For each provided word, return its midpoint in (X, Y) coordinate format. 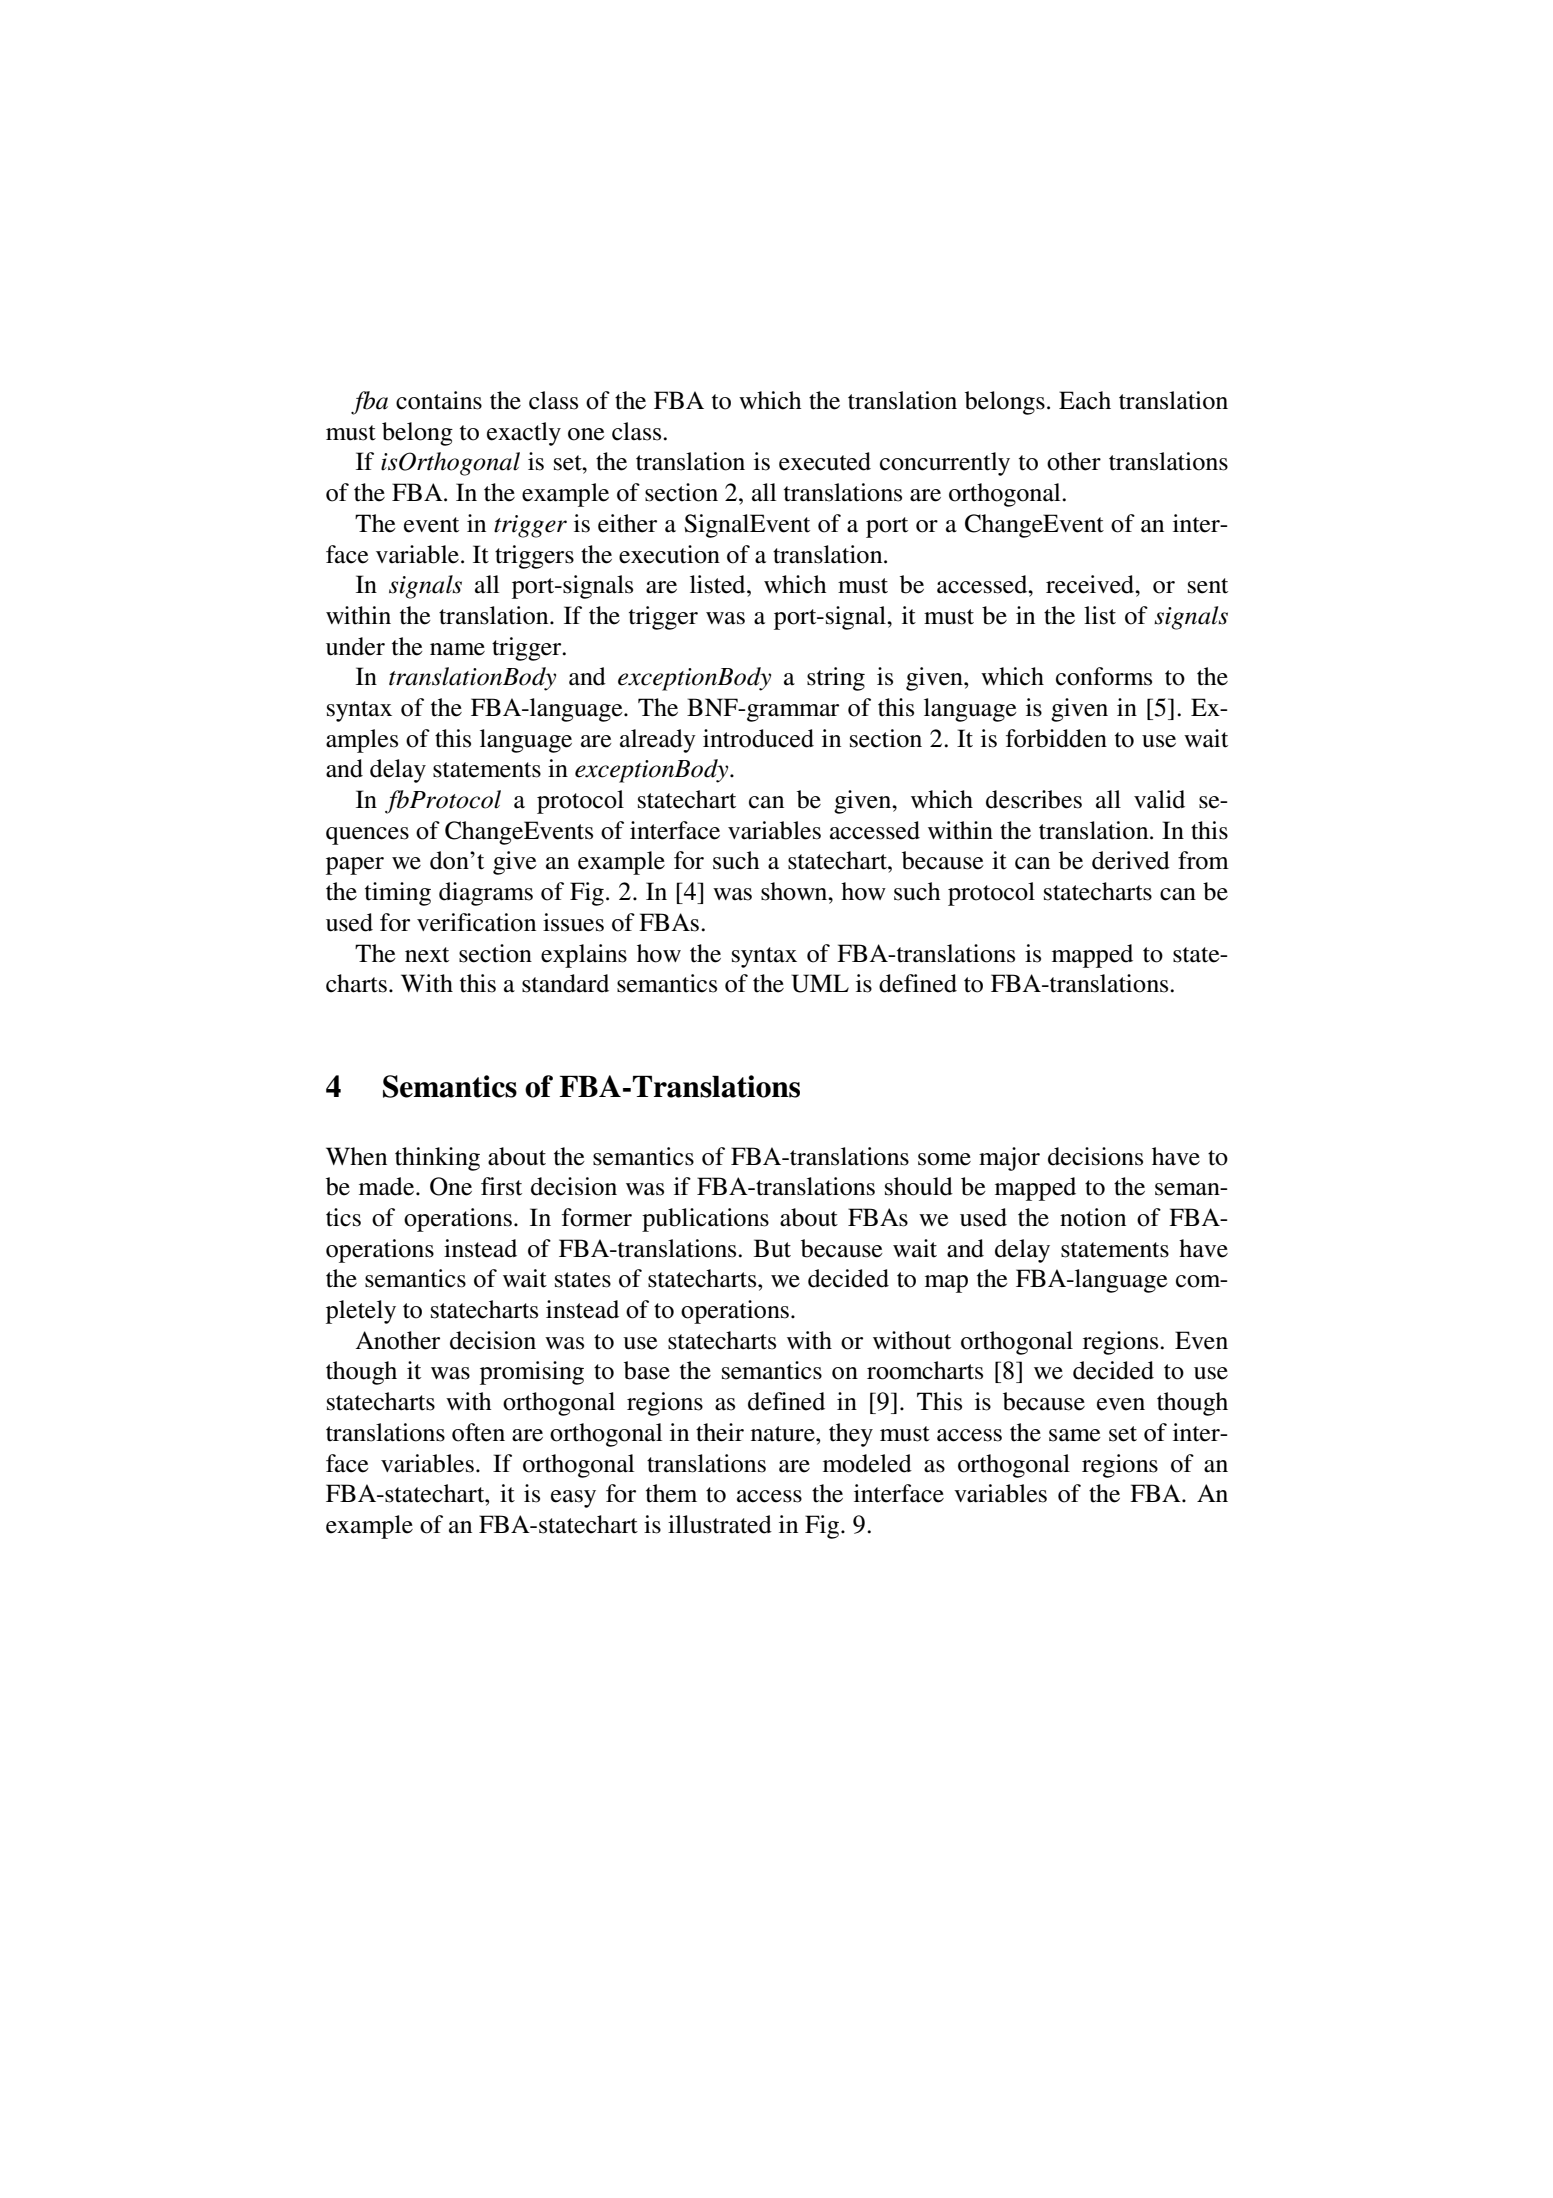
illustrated (720, 1524)
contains (439, 400)
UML (820, 983)
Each (1085, 400)
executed (825, 461)
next (427, 955)
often (478, 1432)
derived (1131, 860)
